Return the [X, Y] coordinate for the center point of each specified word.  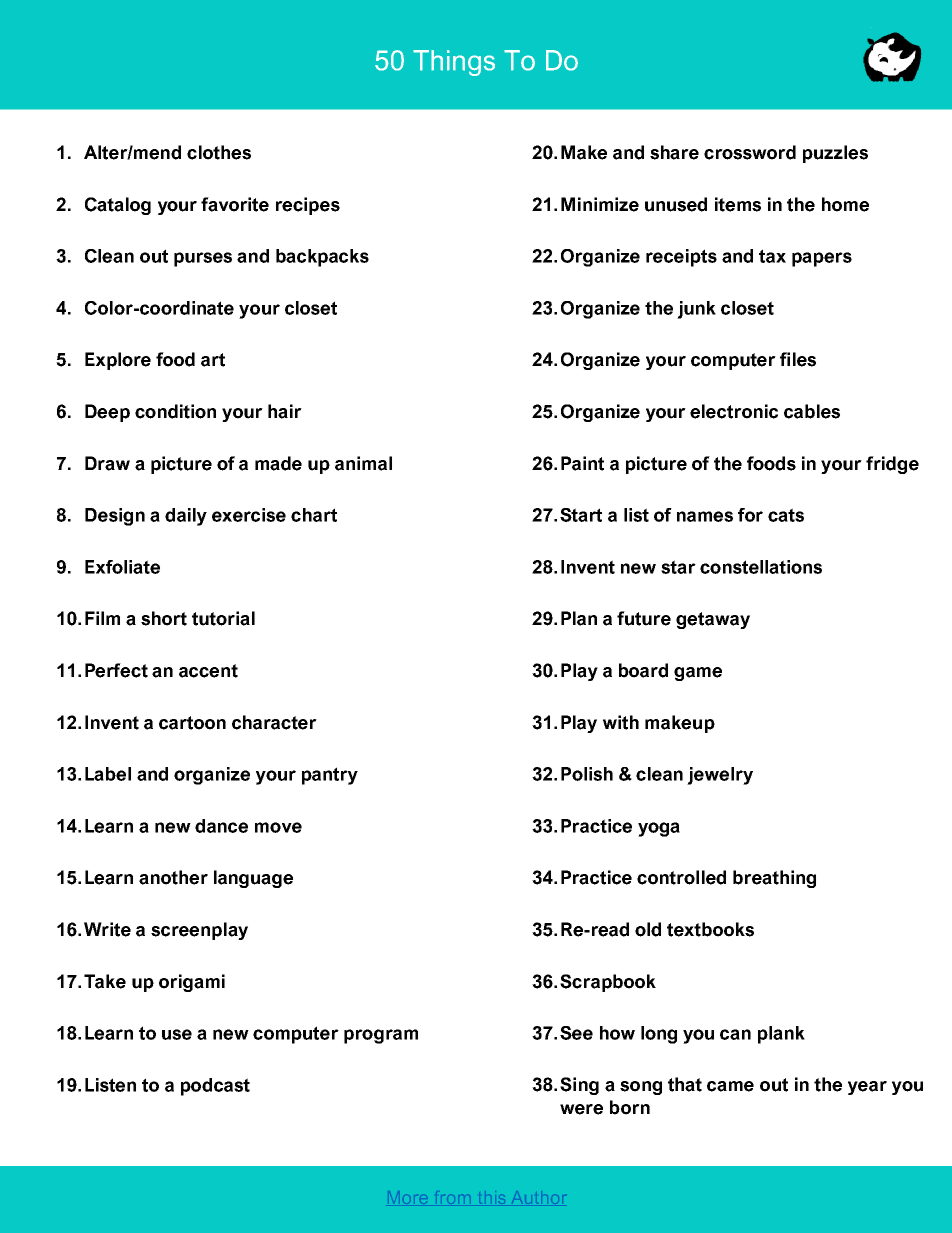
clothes [219, 152]
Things [454, 63]
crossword [750, 152]
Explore [118, 361]
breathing [774, 879]
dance [221, 826]
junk [696, 310]
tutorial [223, 618]
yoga [659, 829]
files [798, 359]
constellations [761, 567]
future [644, 618]
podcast [215, 1087]
